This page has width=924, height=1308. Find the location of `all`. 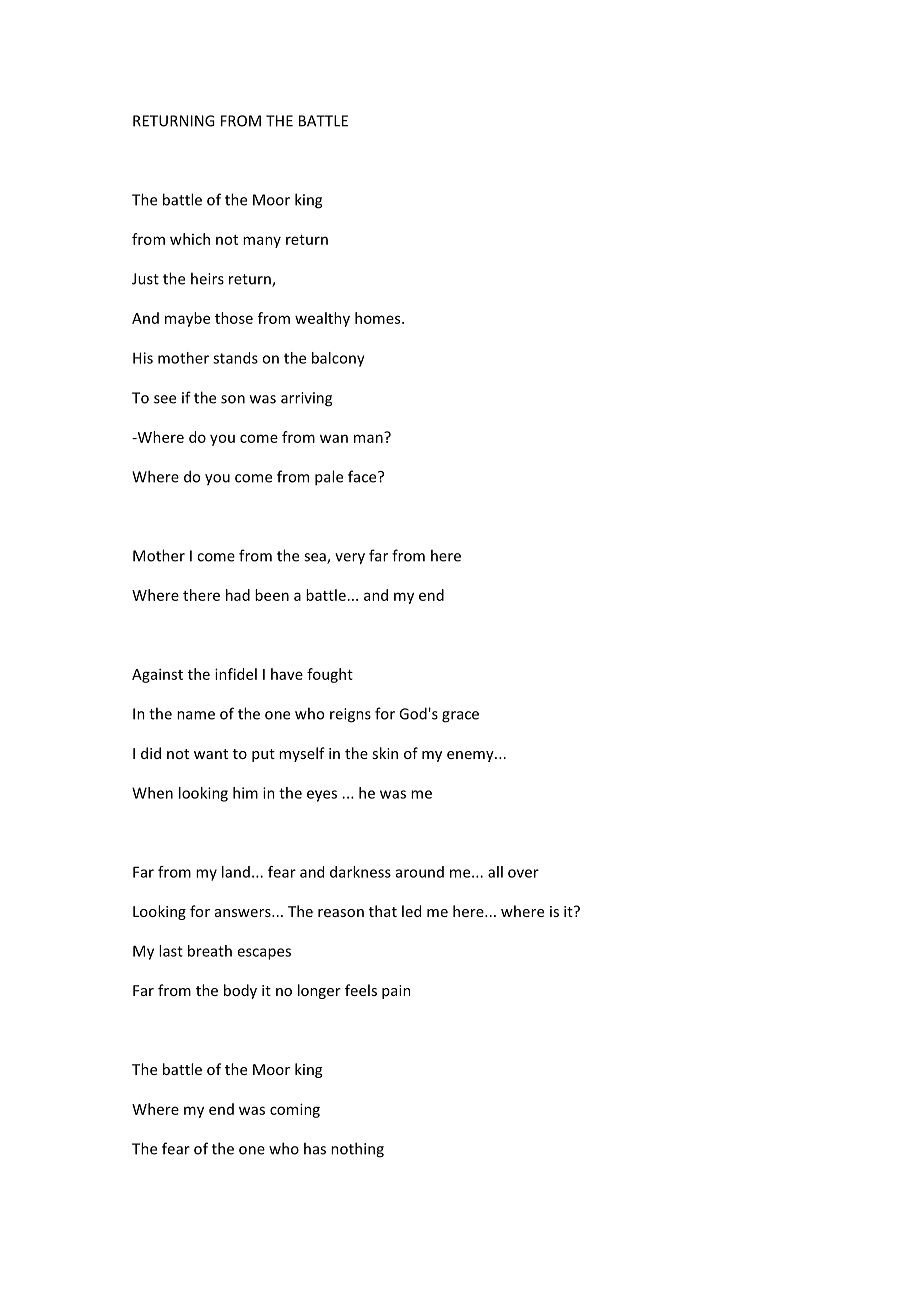

all is located at coordinates (495, 872).
